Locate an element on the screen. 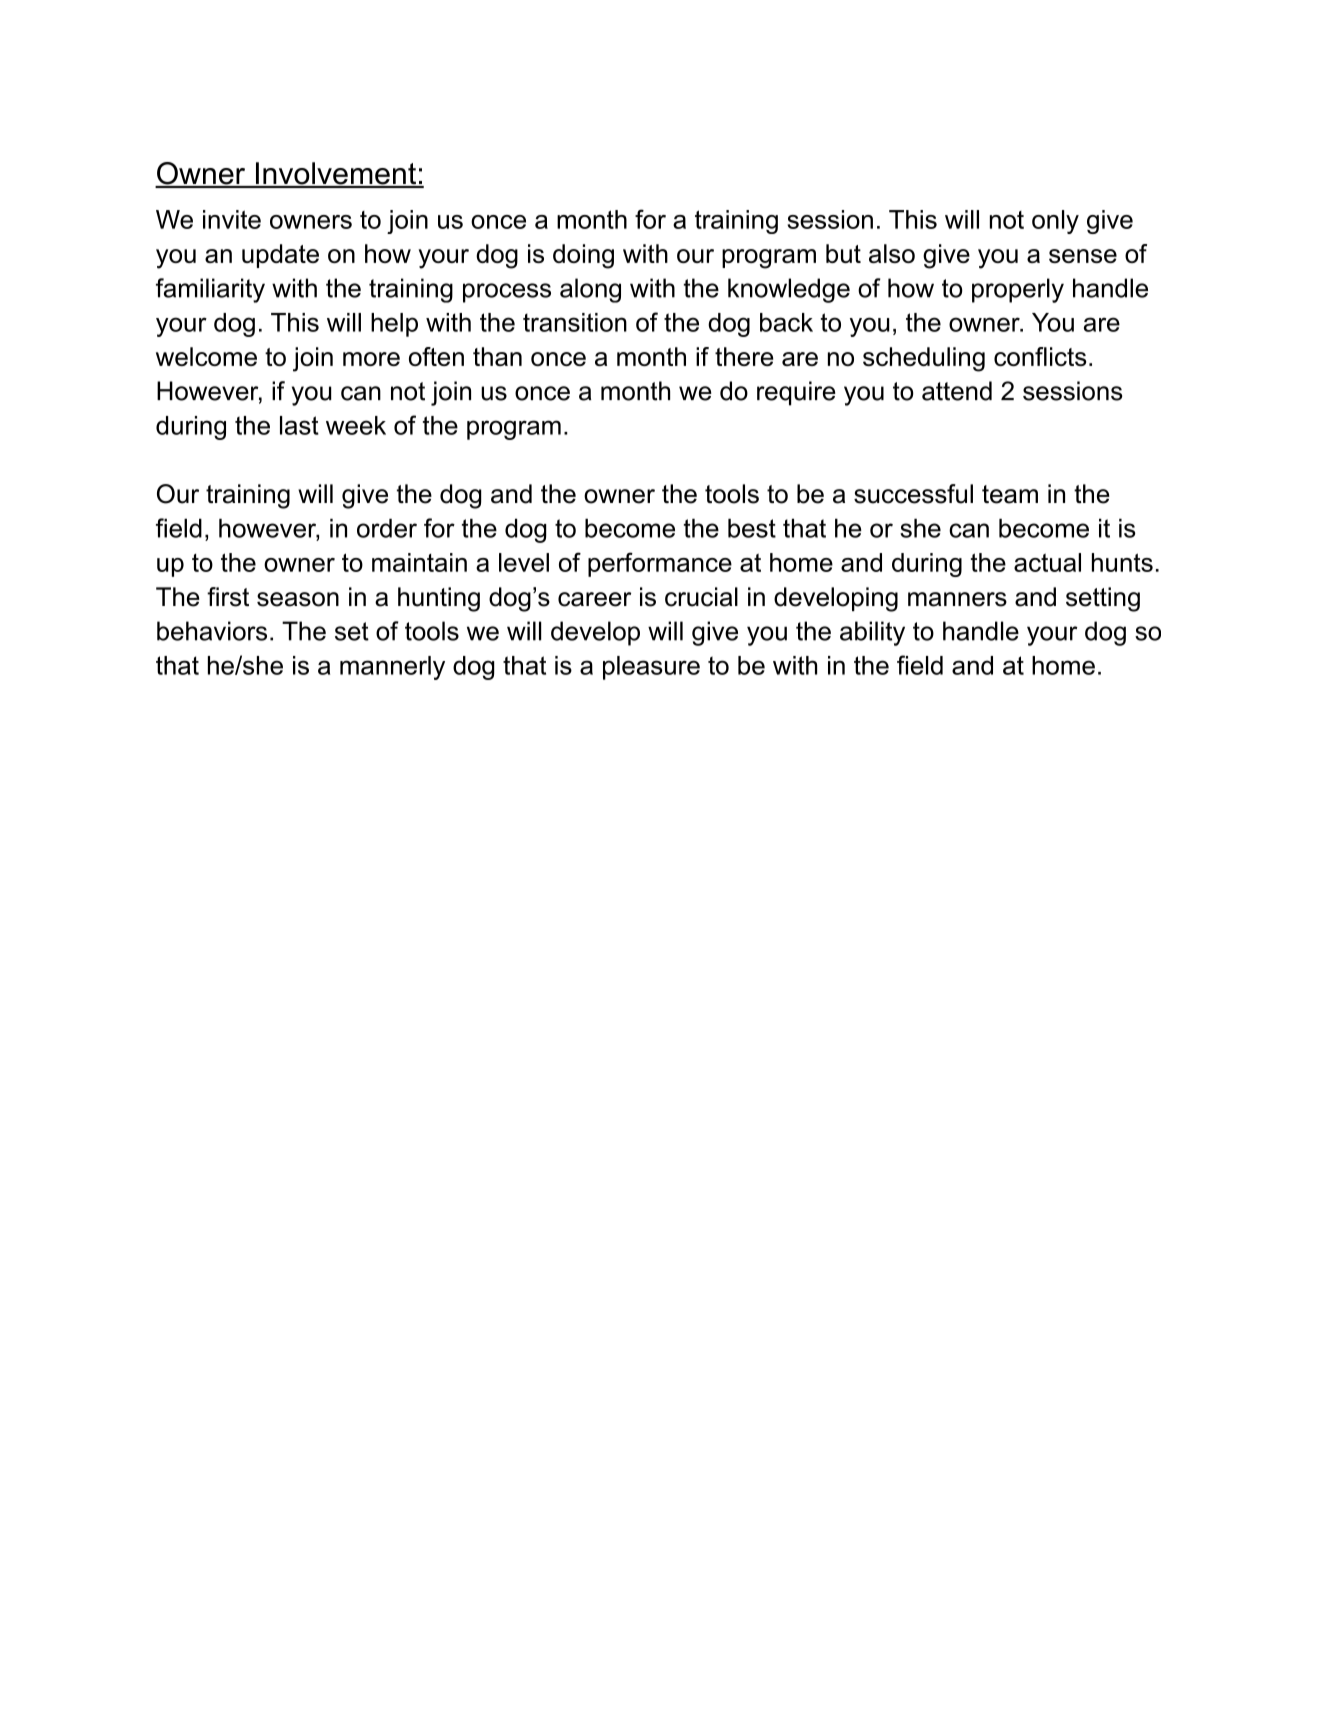 Image resolution: width=1323 pixels, height=1712 pixels. best is located at coordinates (752, 528).
